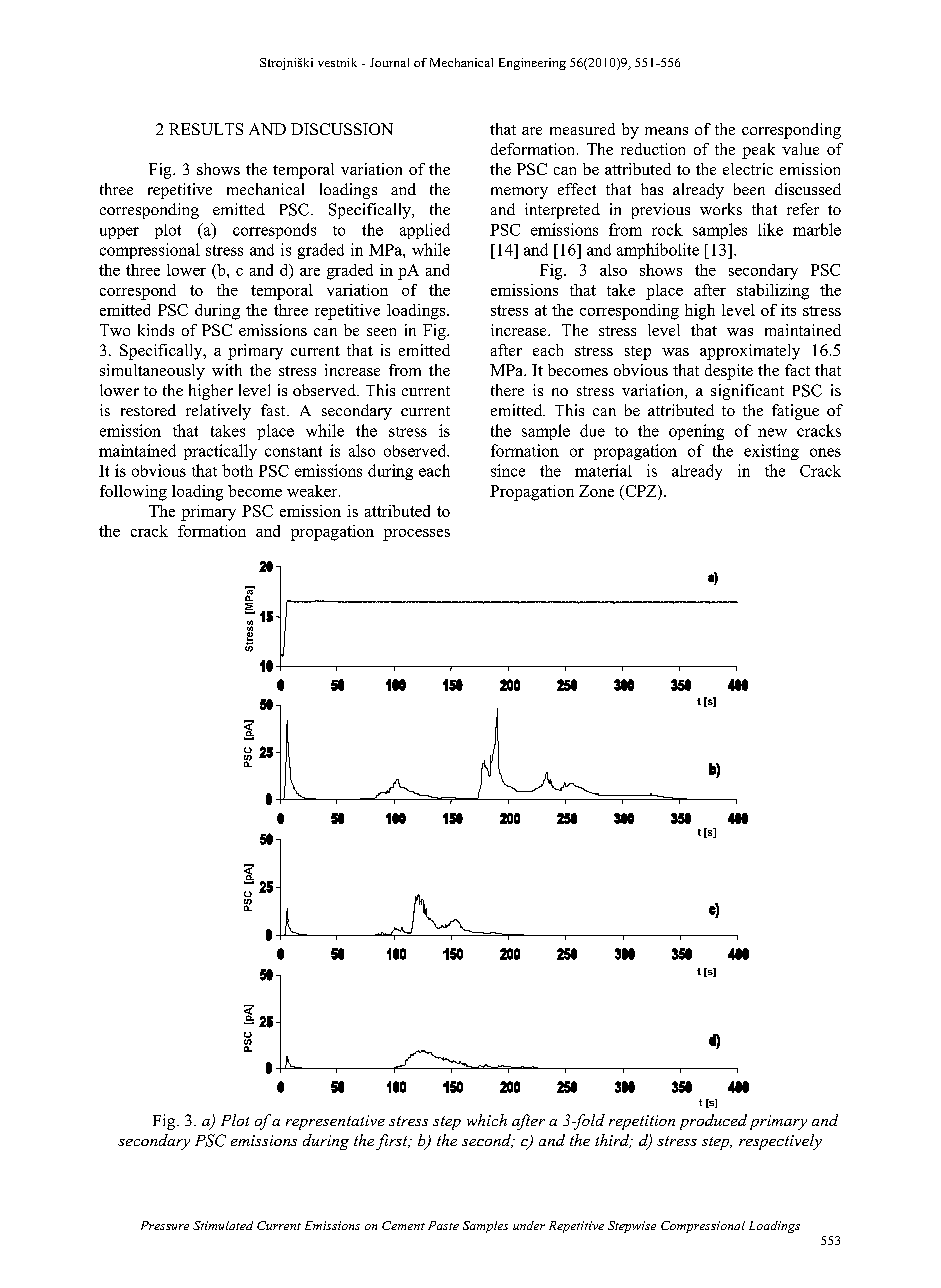 Image resolution: width=941 pixels, height=1288 pixels. What do you see at coordinates (335, 1122) in the page?
I see `representative` at bounding box center [335, 1122].
